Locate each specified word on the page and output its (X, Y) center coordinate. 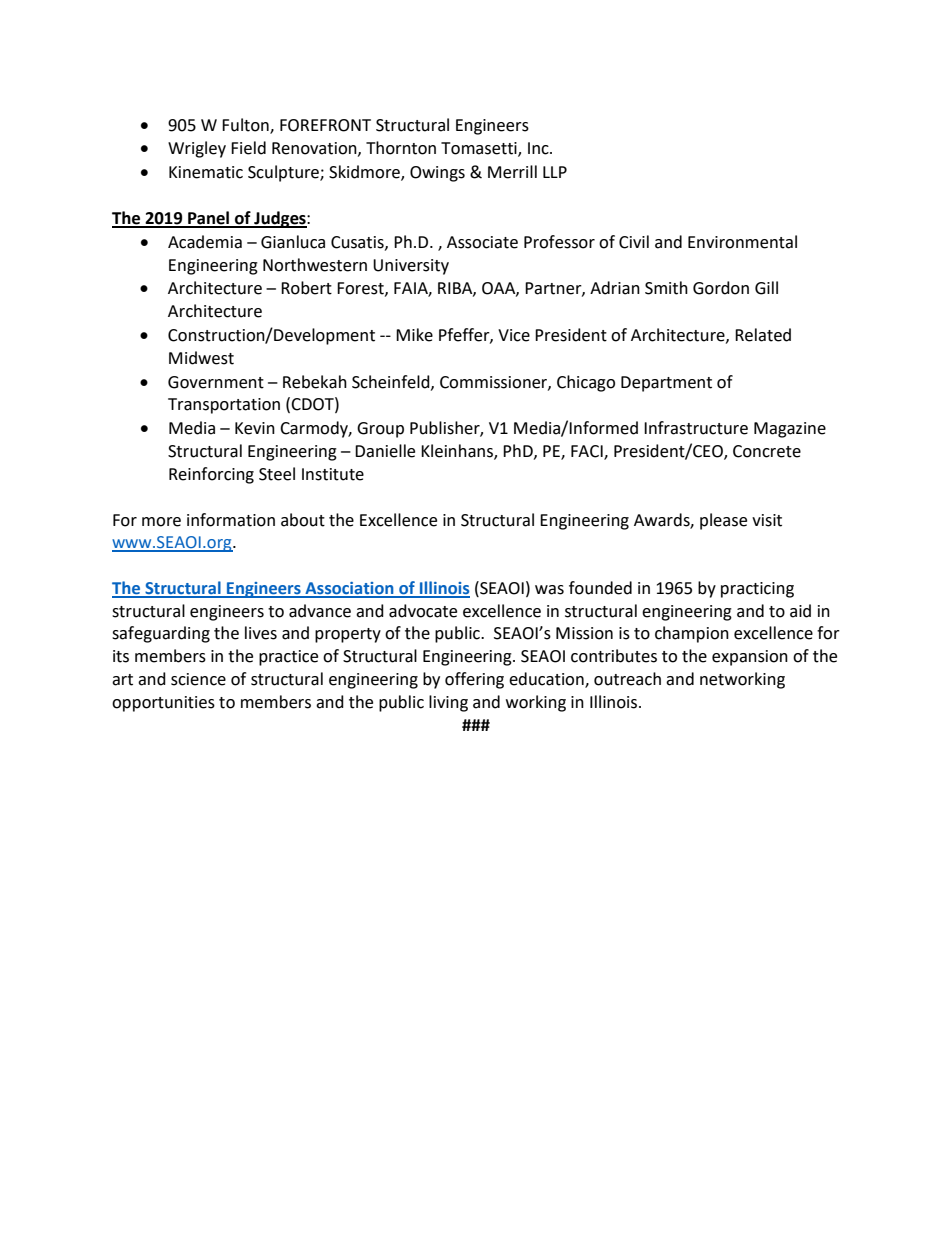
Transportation (224, 406)
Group (380, 430)
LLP (555, 172)
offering (474, 680)
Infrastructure (696, 428)
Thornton (401, 148)
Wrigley (197, 149)
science (198, 679)
